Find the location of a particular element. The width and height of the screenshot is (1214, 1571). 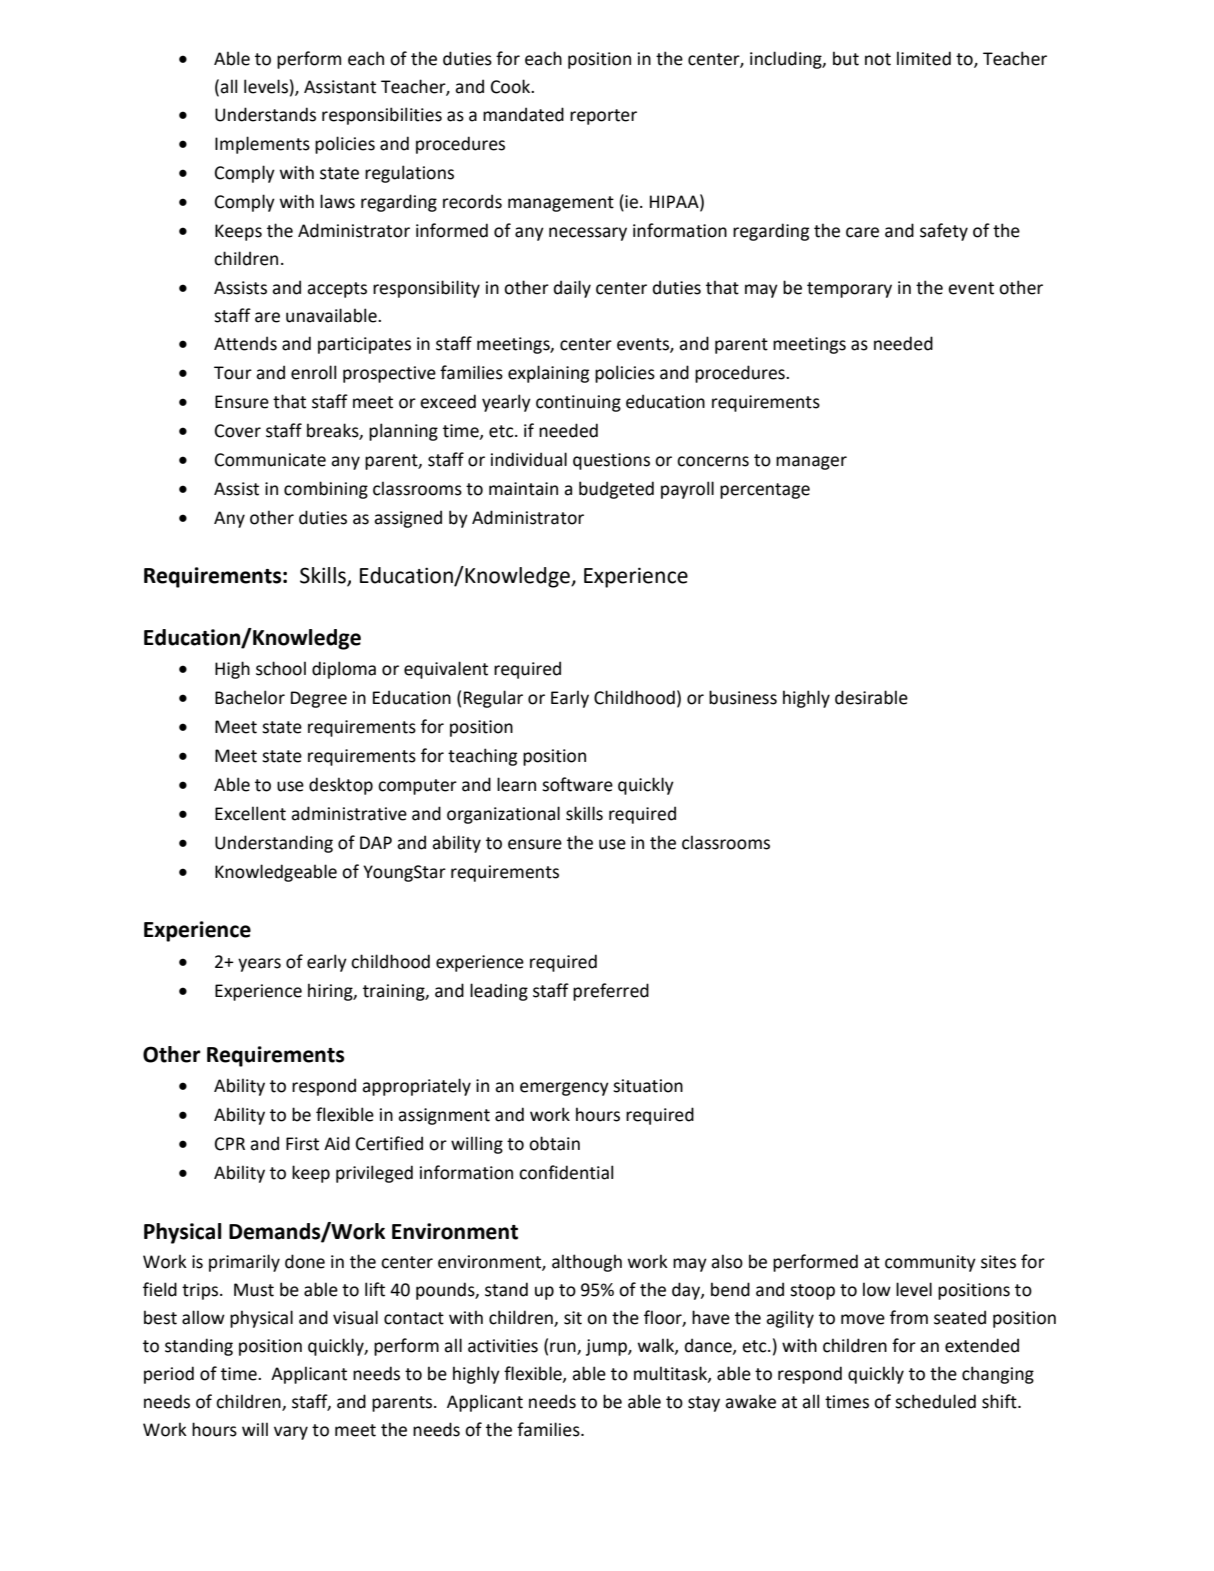

vary is located at coordinates (291, 1433).
